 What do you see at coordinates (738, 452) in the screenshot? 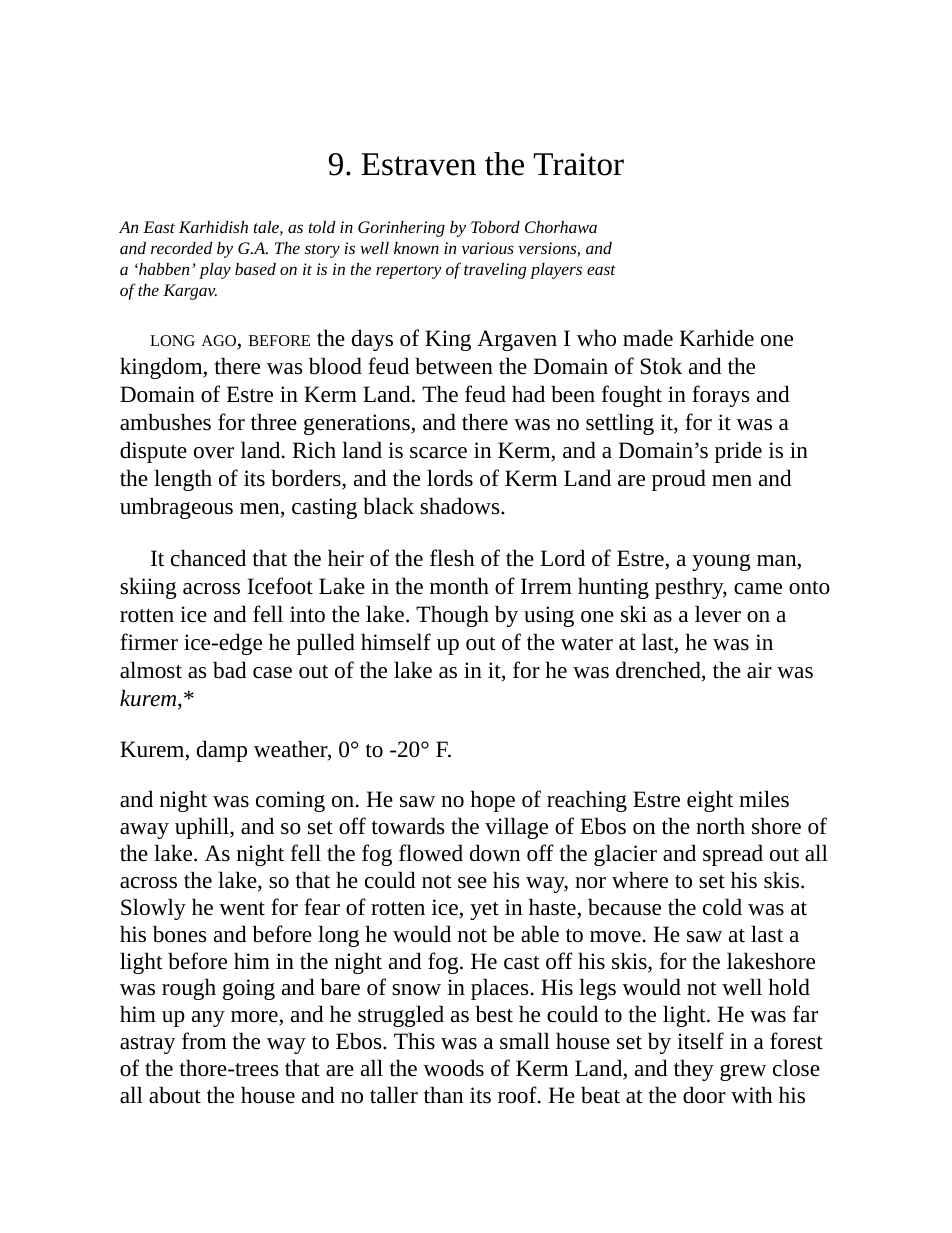
I see `pride` at bounding box center [738, 452].
